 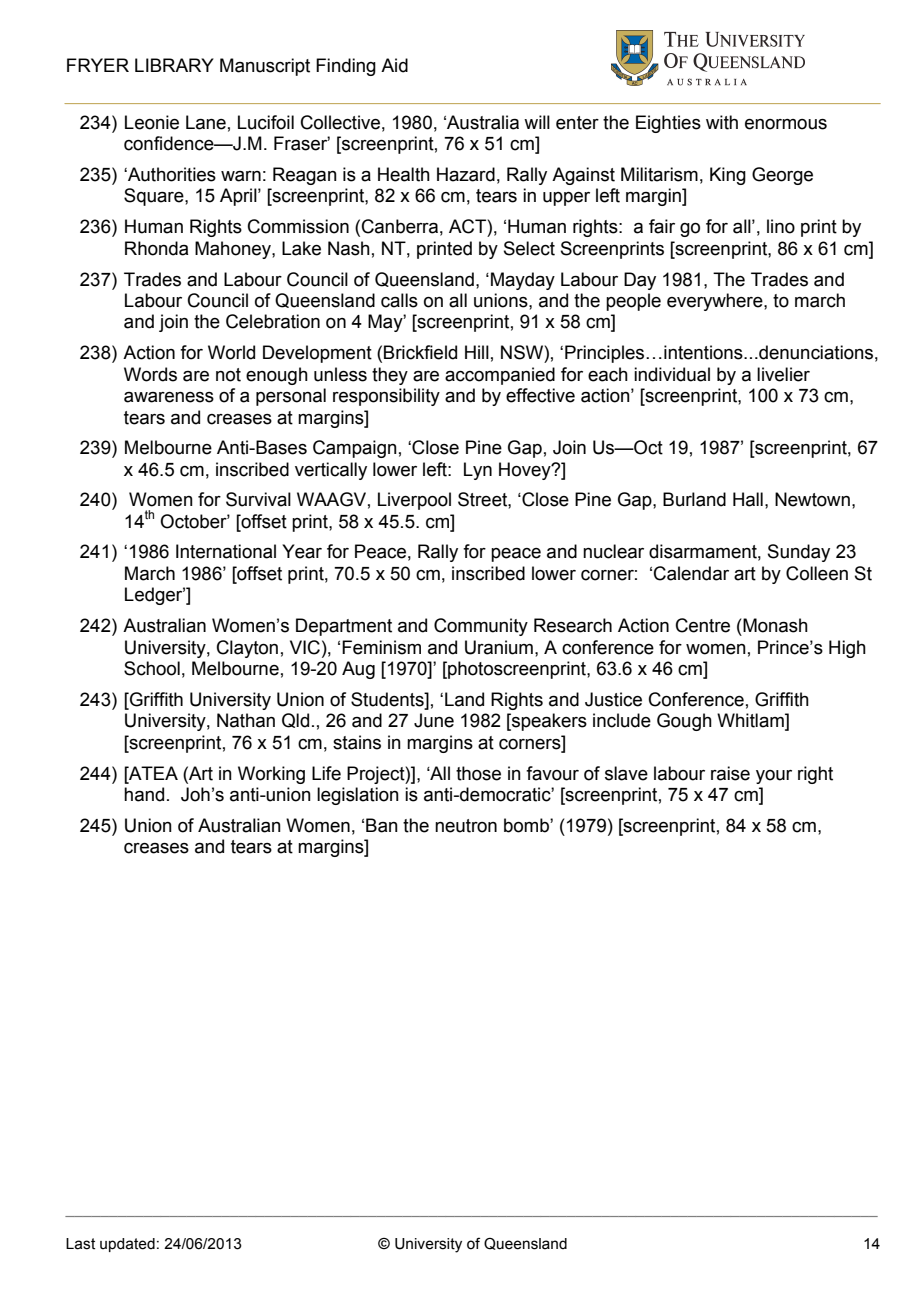 I want to click on Words, so click(x=150, y=374).
